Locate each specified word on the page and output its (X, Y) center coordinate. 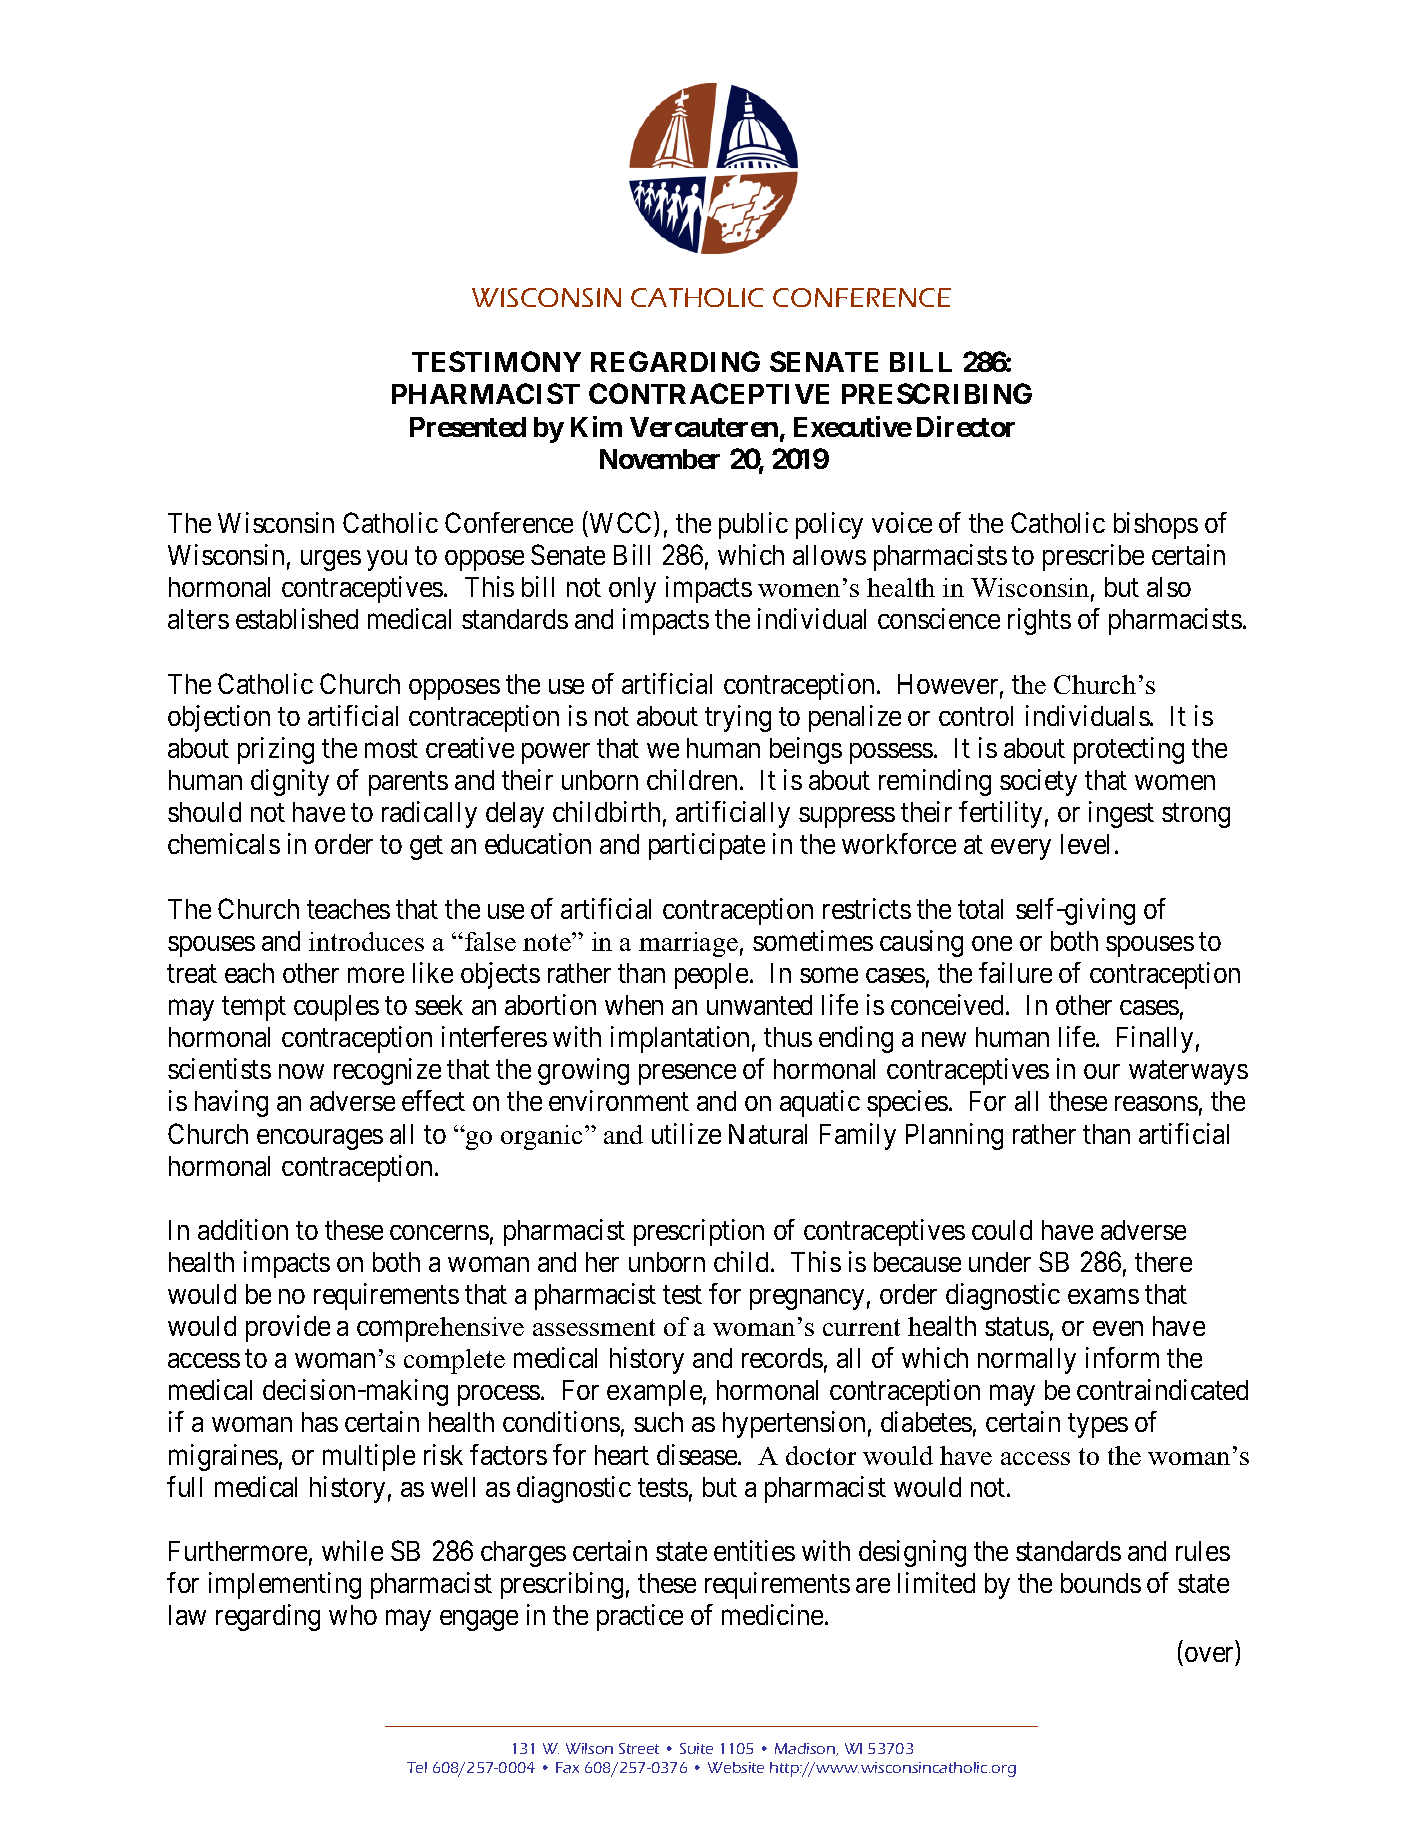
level (1088, 844)
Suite (696, 1748)
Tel (417, 1767)
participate (707, 846)
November (660, 459)
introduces (366, 941)
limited (936, 1582)
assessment (594, 1327)
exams (1103, 1296)
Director (966, 426)
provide (288, 1328)
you (387, 560)
